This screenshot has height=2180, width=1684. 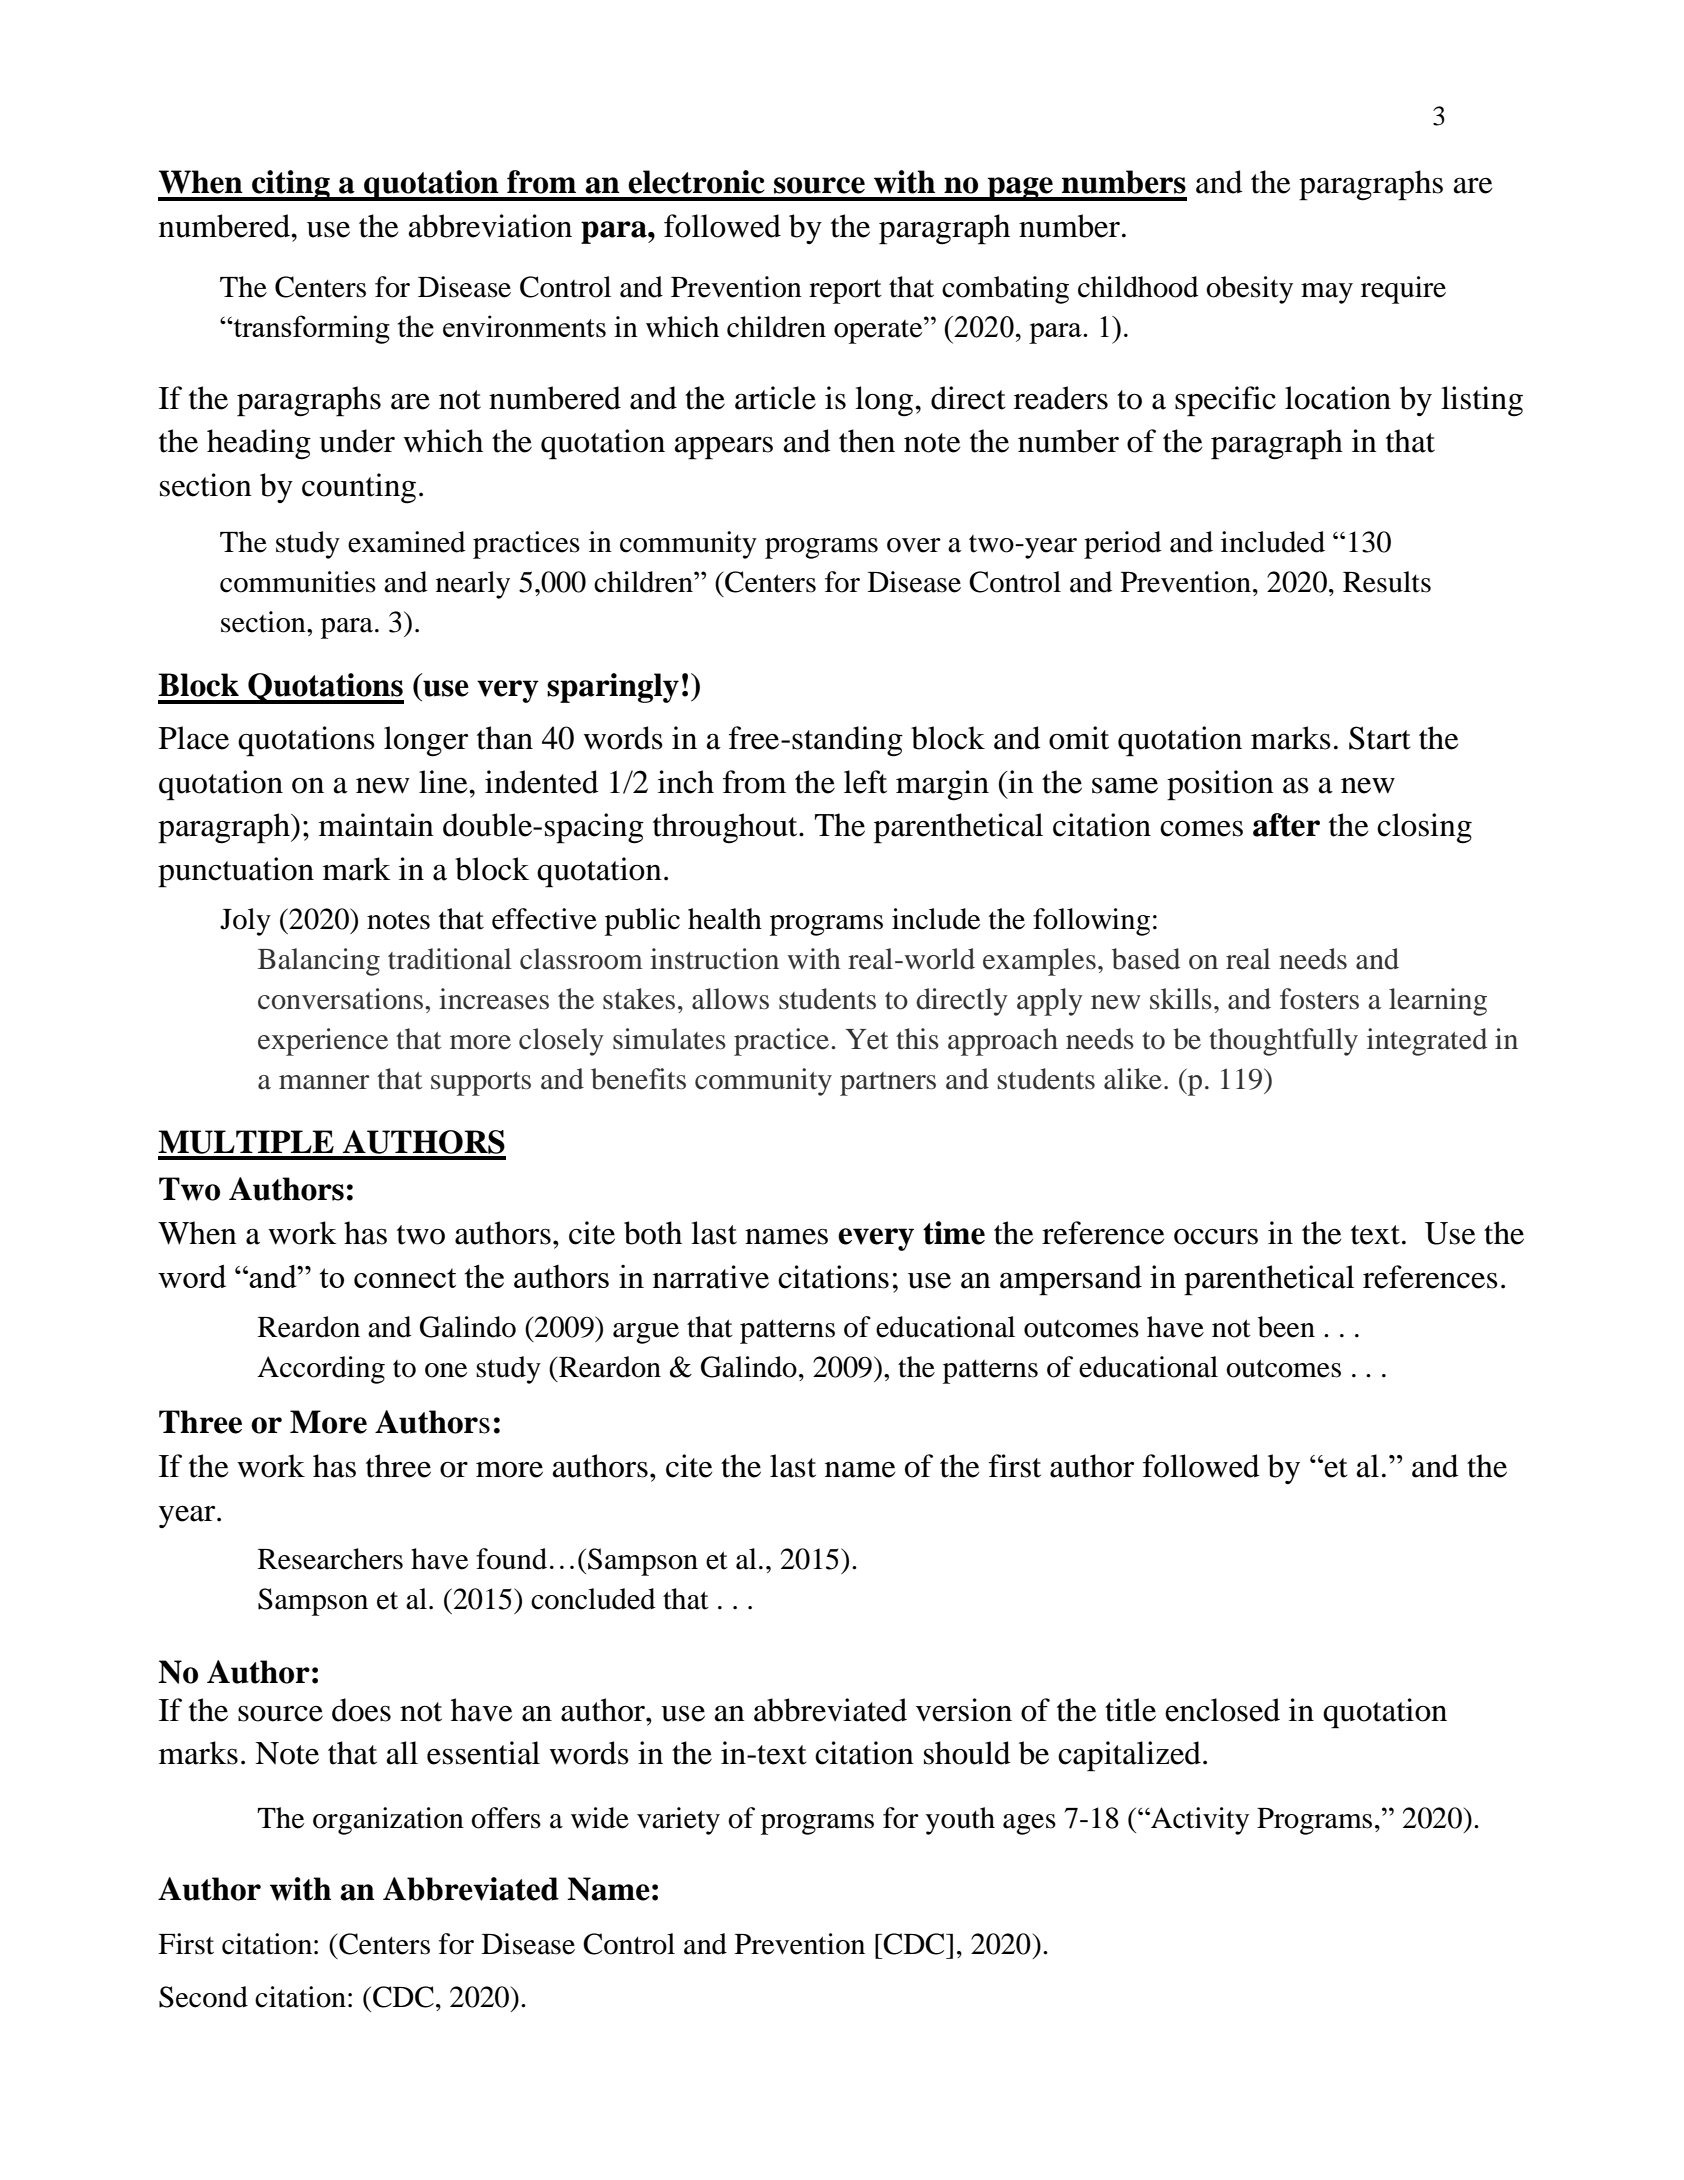 What do you see at coordinates (960, 1821) in the screenshot?
I see `youth` at bounding box center [960, 1821].
